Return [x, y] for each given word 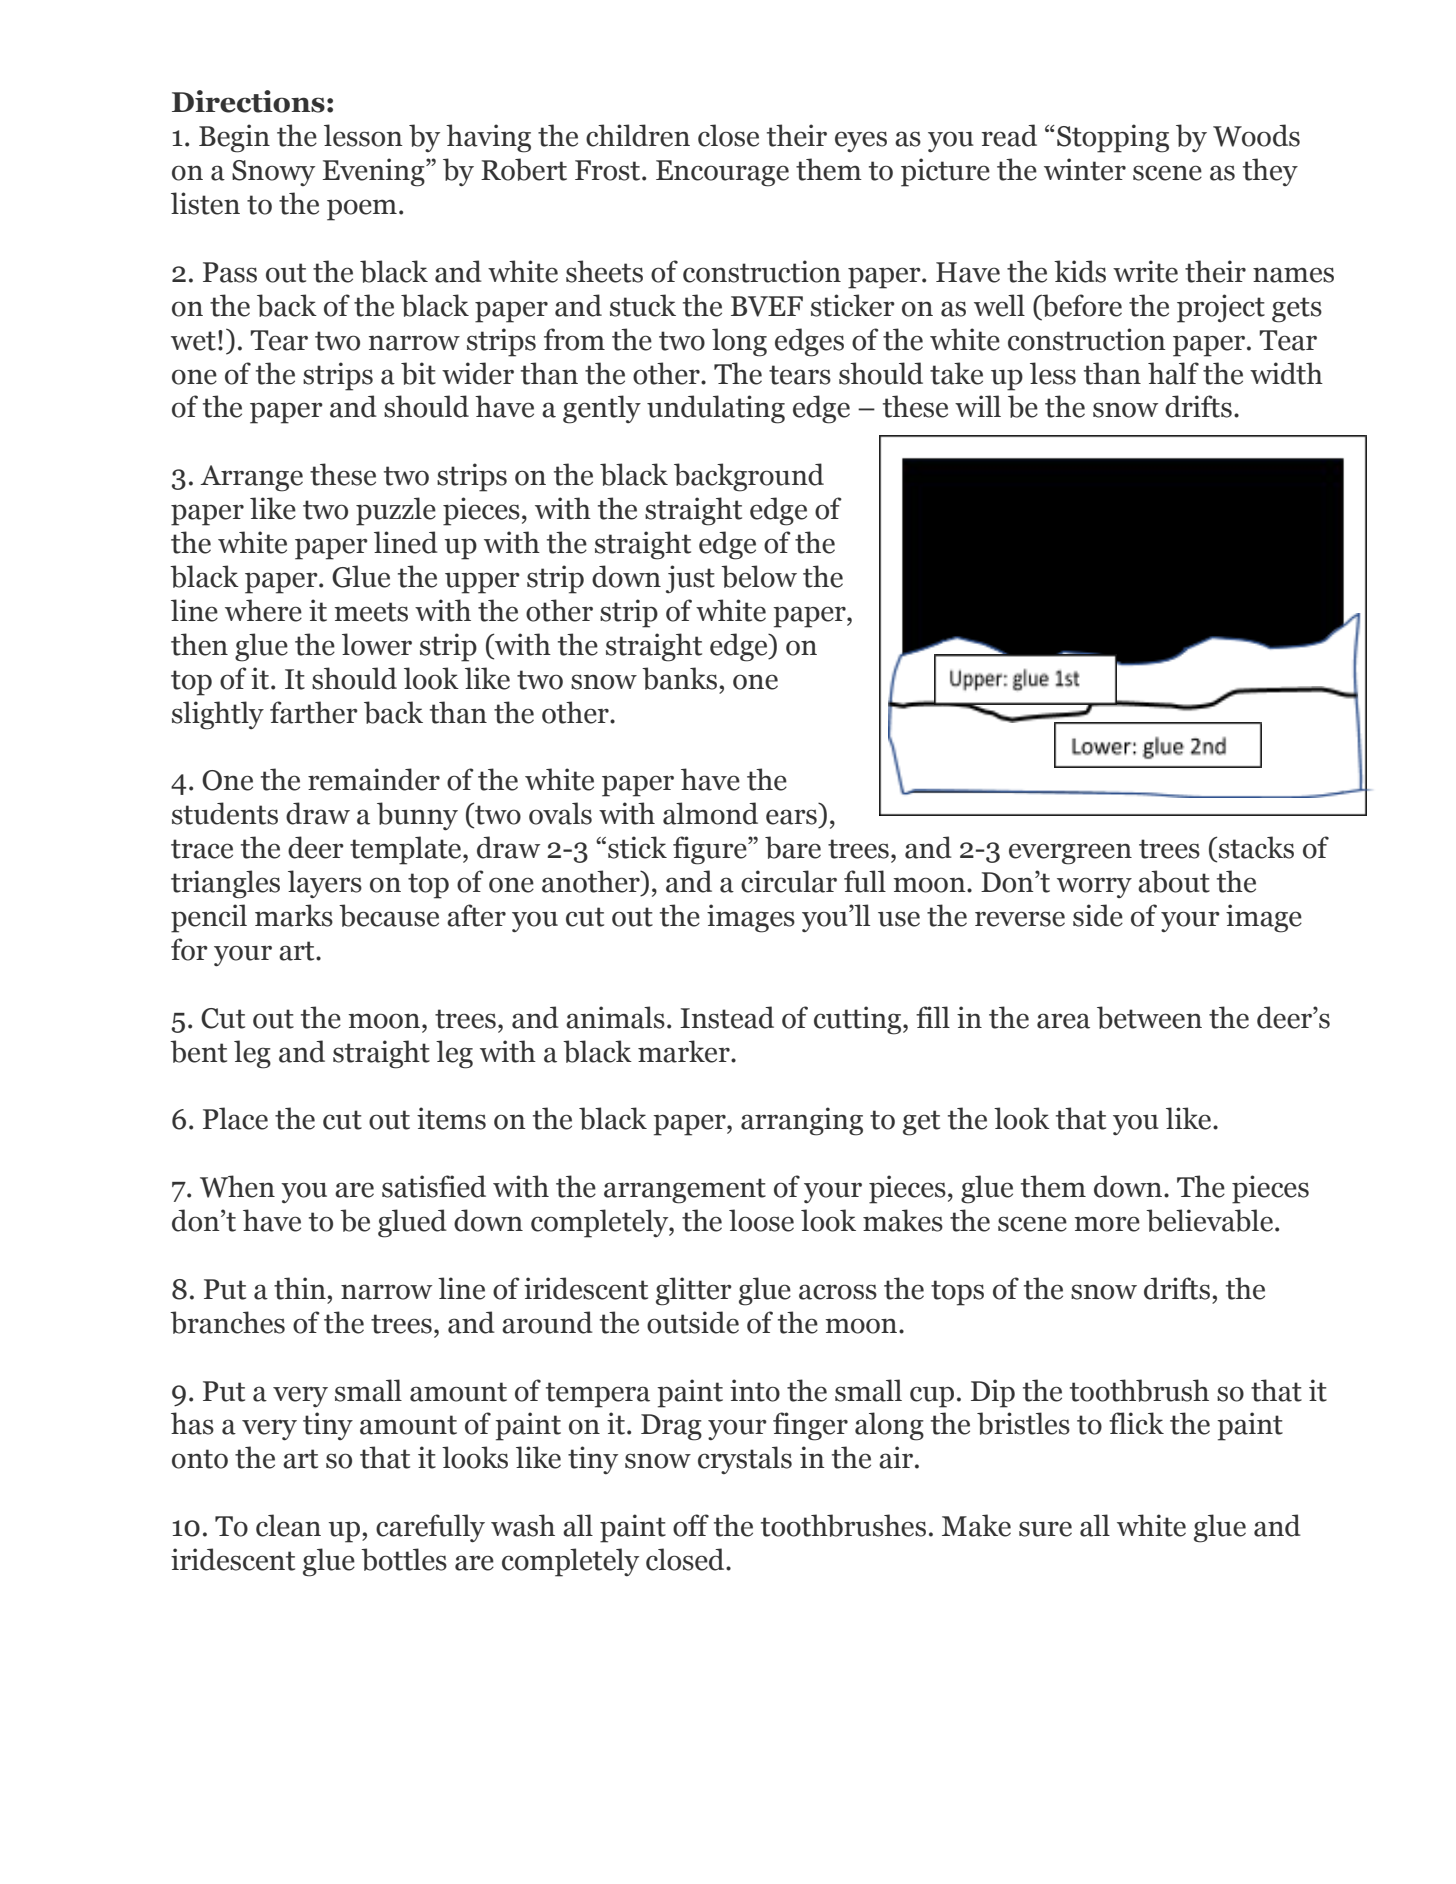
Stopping [1113, 138]
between [1149, 1017]
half [1173, 373]
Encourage [722, 173]
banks [679, 678]
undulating [716, 409]
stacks [1256, 847]
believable [1209, 1220]
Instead [727, 1017]
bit [418, 373]
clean [288, 1525]
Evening [375, 172]
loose [761, 1220]
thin [301, 1288]
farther [314, 712]
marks [294, 915]
